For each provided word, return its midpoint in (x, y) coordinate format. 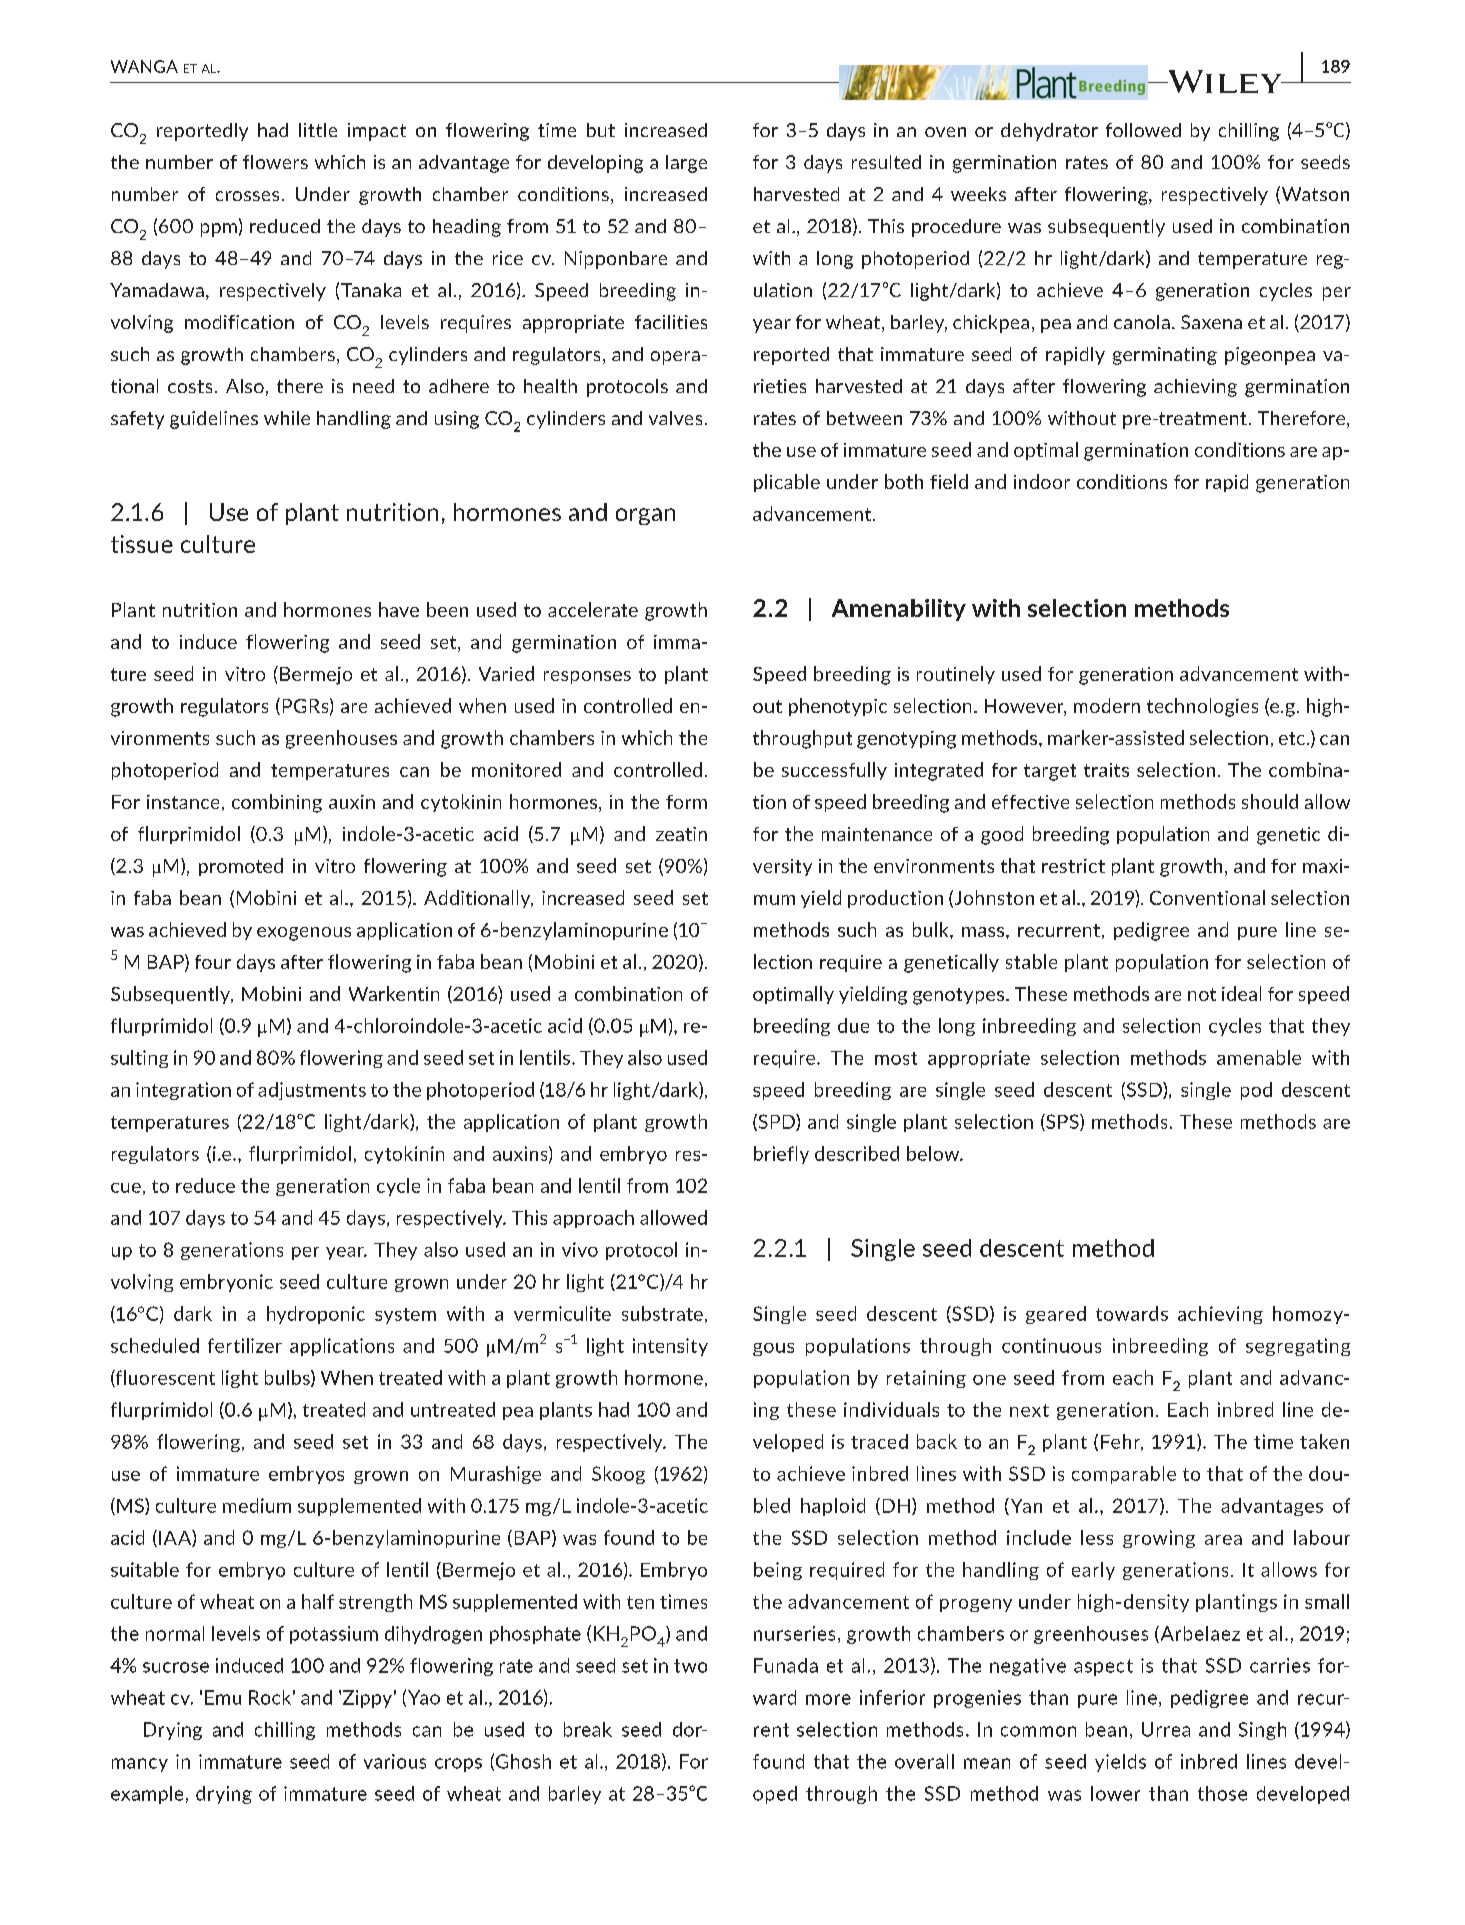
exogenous (304, 934)
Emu (223, 1697)
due (853, 1025)
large (686, 164)
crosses (247, 196)
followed (1143, 130)
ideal (1241, 993)
